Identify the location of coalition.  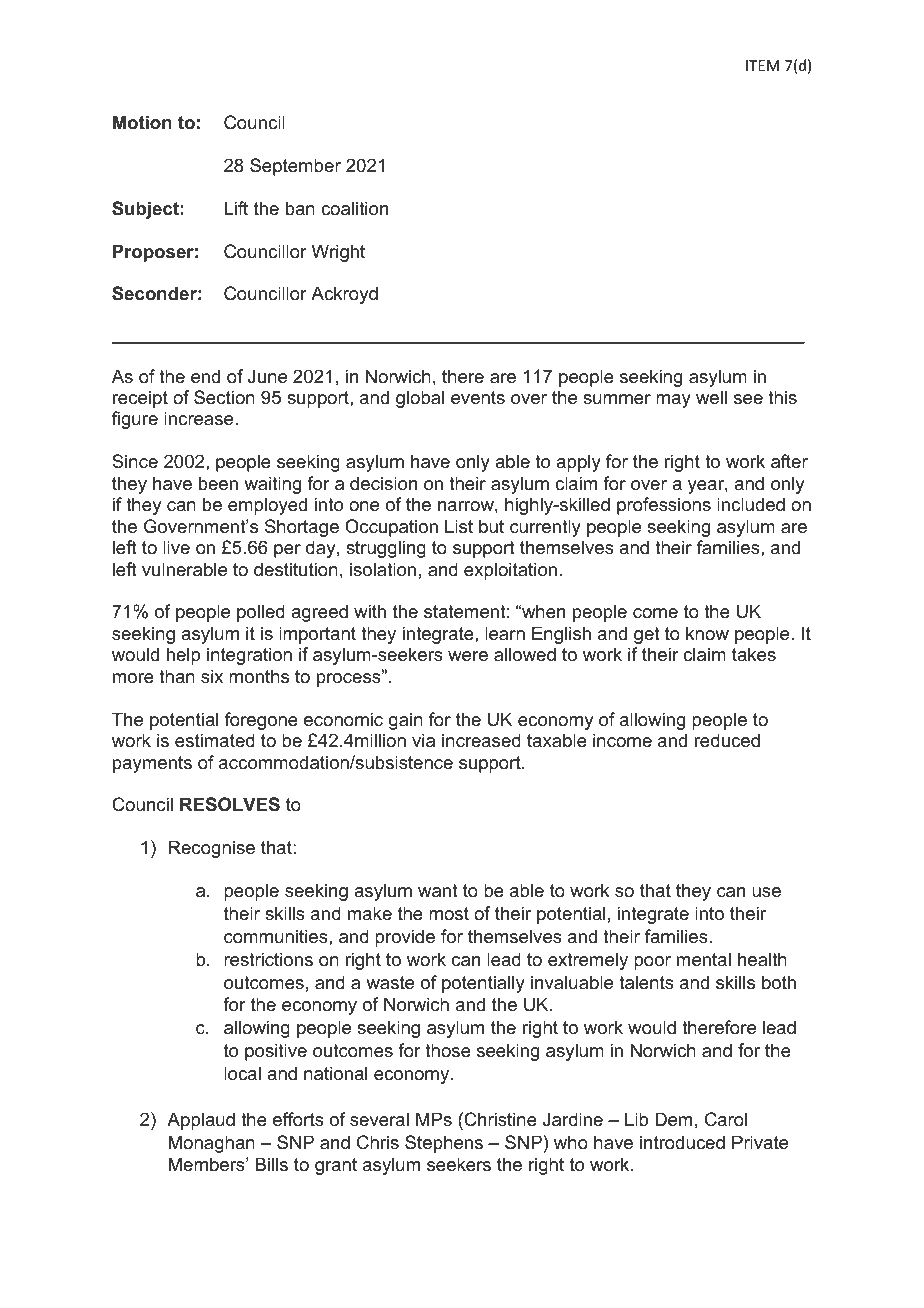
(354, 208).
